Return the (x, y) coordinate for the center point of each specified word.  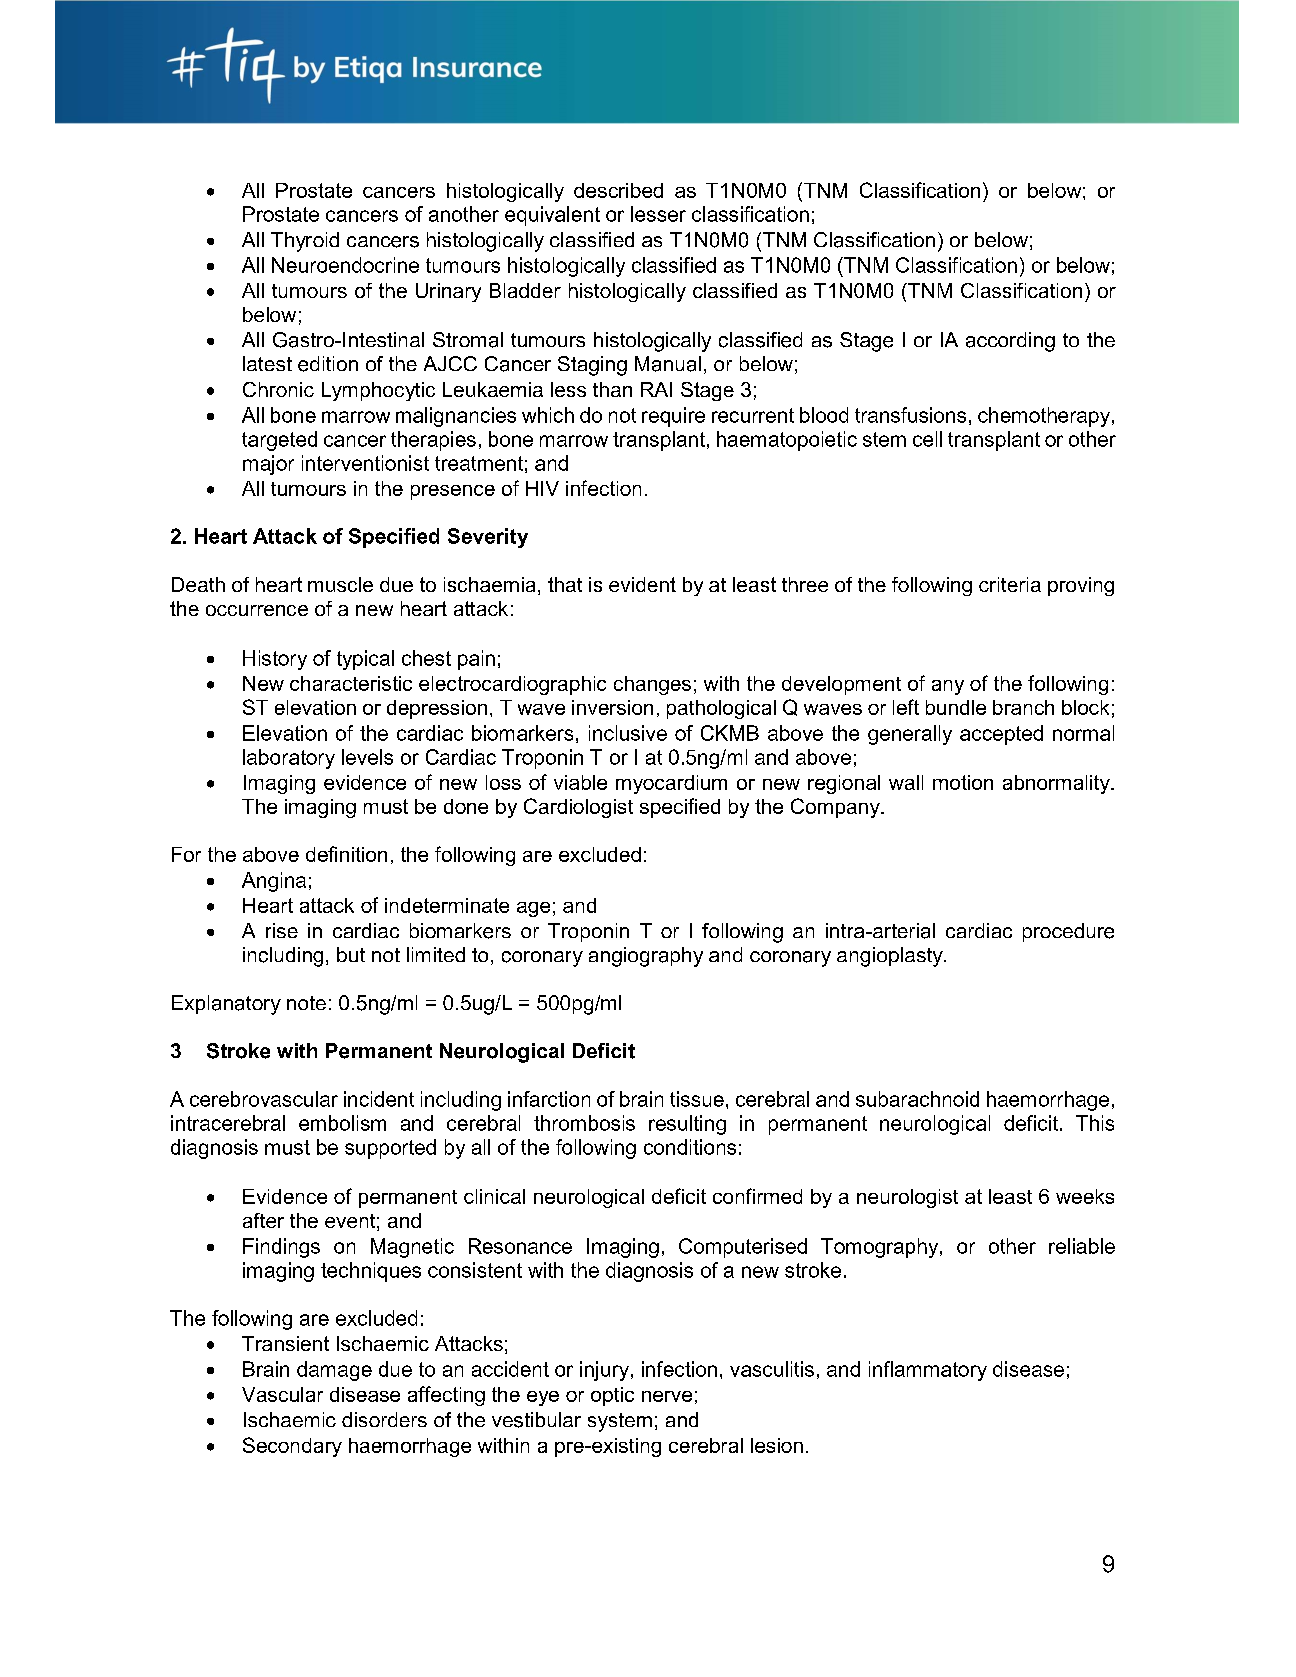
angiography (646, 957)
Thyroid (305, 242)
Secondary (292, 1447)
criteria (1010, 584)
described (618, 190)
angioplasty (891, 957)
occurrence (257, 610)
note (306, 1003)
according (1010, 342)
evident (642, 584)
